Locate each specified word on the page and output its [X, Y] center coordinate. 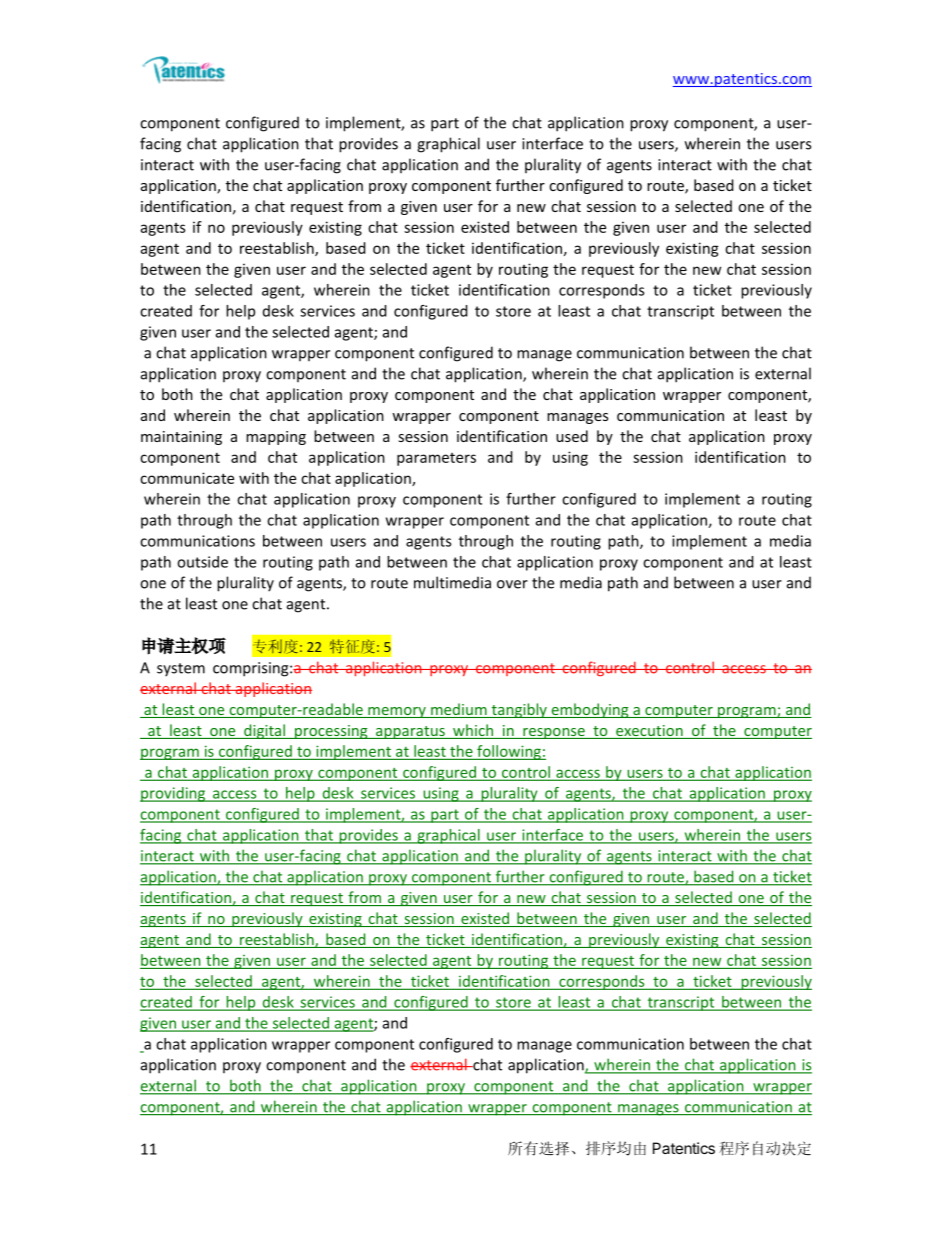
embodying [590, 710]
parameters [436, 459]
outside [202, 562]
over [512, 584]
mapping [276, 438]
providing [174, 794]
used [572, 436]
